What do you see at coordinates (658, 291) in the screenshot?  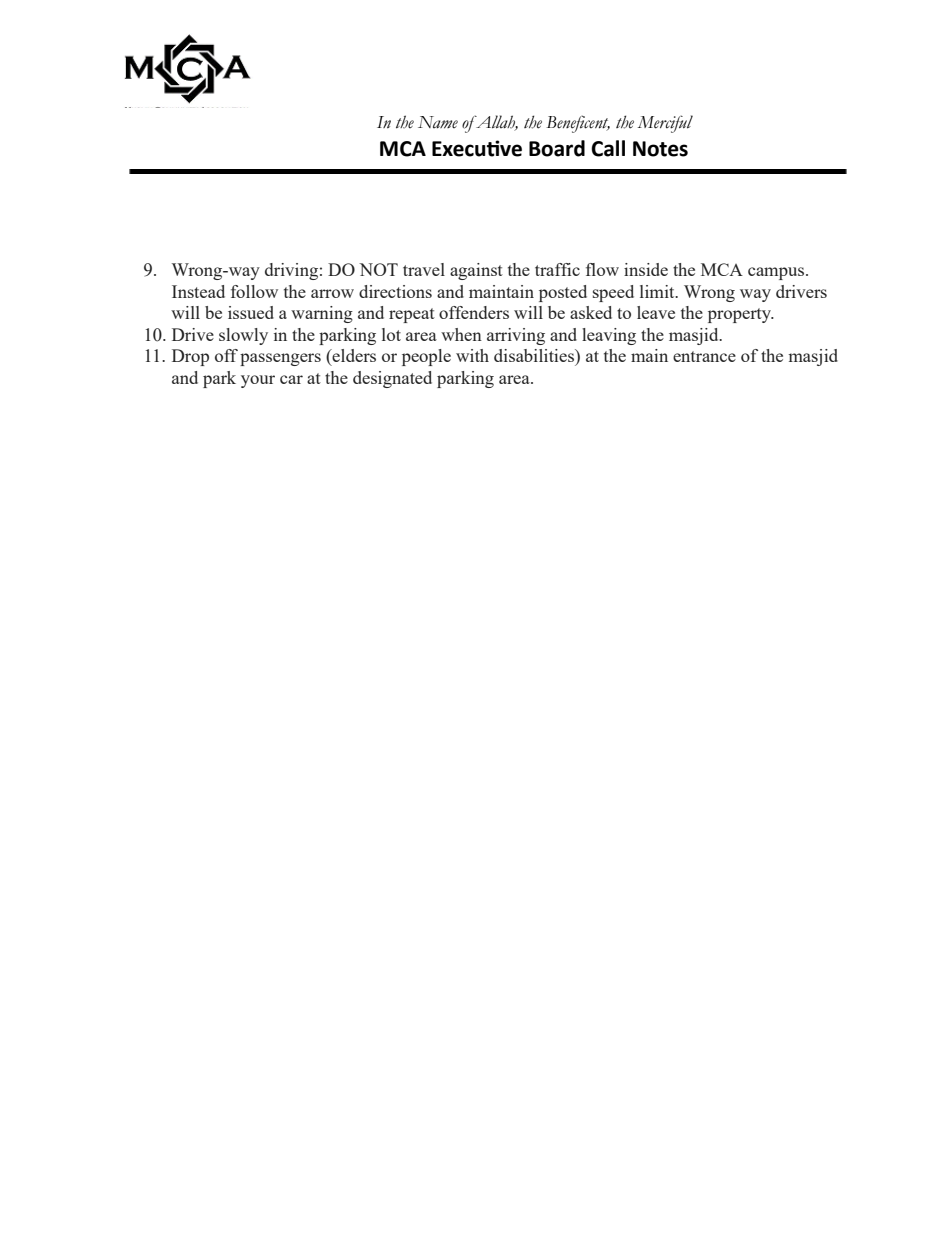 I see `limit` at bounding box center [658, 291].
